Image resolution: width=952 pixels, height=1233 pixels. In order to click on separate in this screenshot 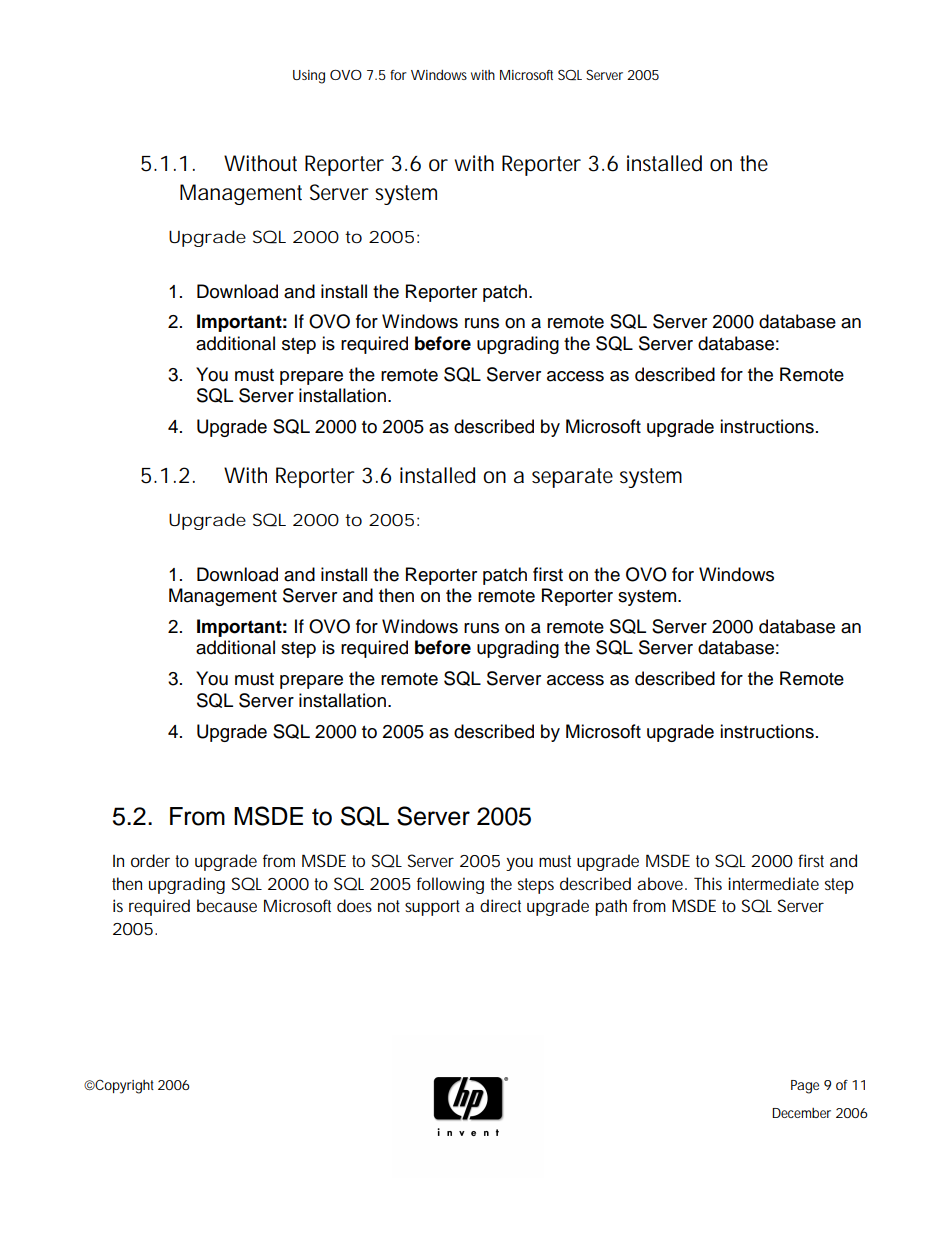, I will do `click(572, 478)`.
